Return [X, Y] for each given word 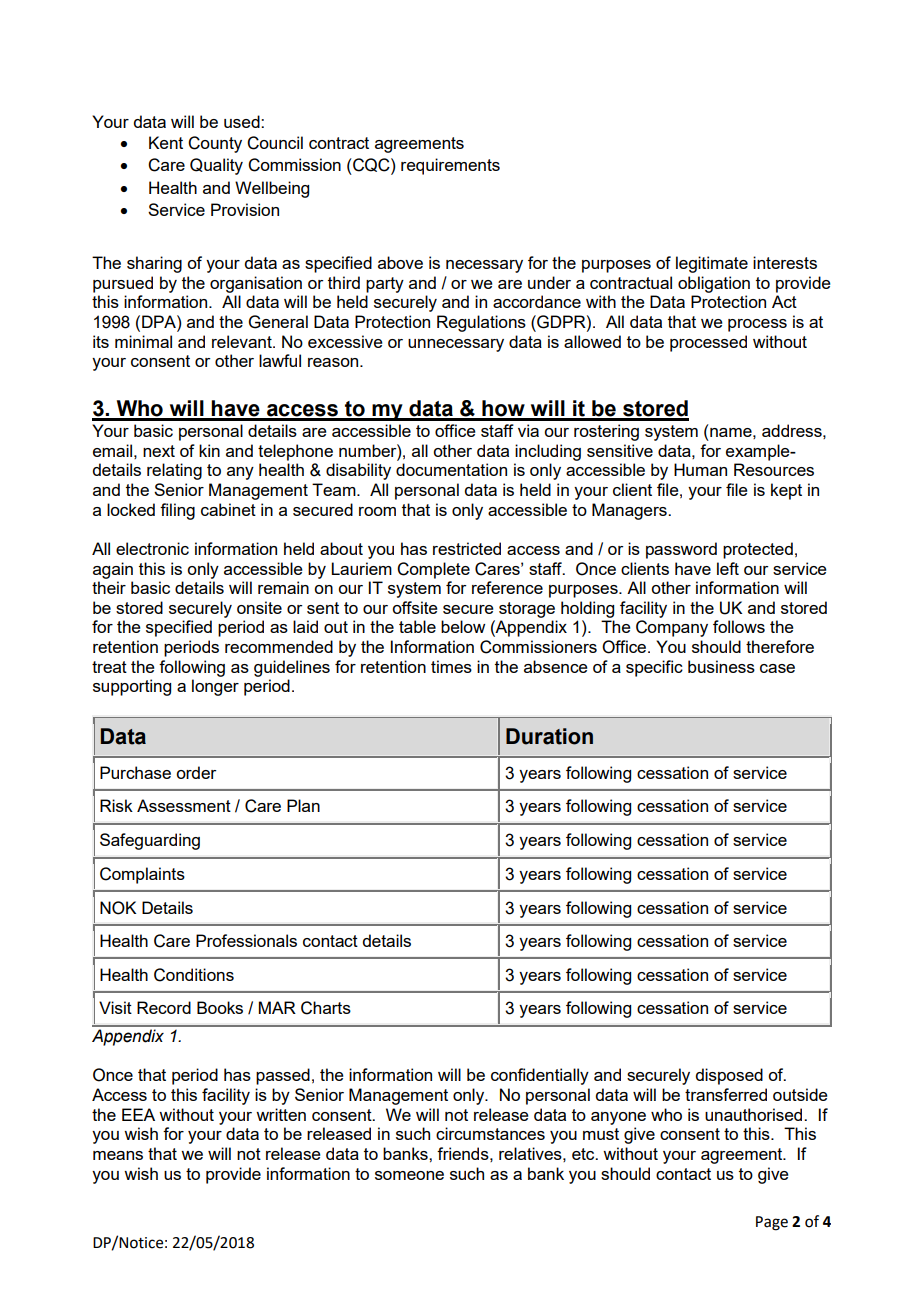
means [118, 1155]
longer [215, 687]
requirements [450, 166]
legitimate [712, 264]
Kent [166, 142]
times [451, 666]
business [721, 666]
